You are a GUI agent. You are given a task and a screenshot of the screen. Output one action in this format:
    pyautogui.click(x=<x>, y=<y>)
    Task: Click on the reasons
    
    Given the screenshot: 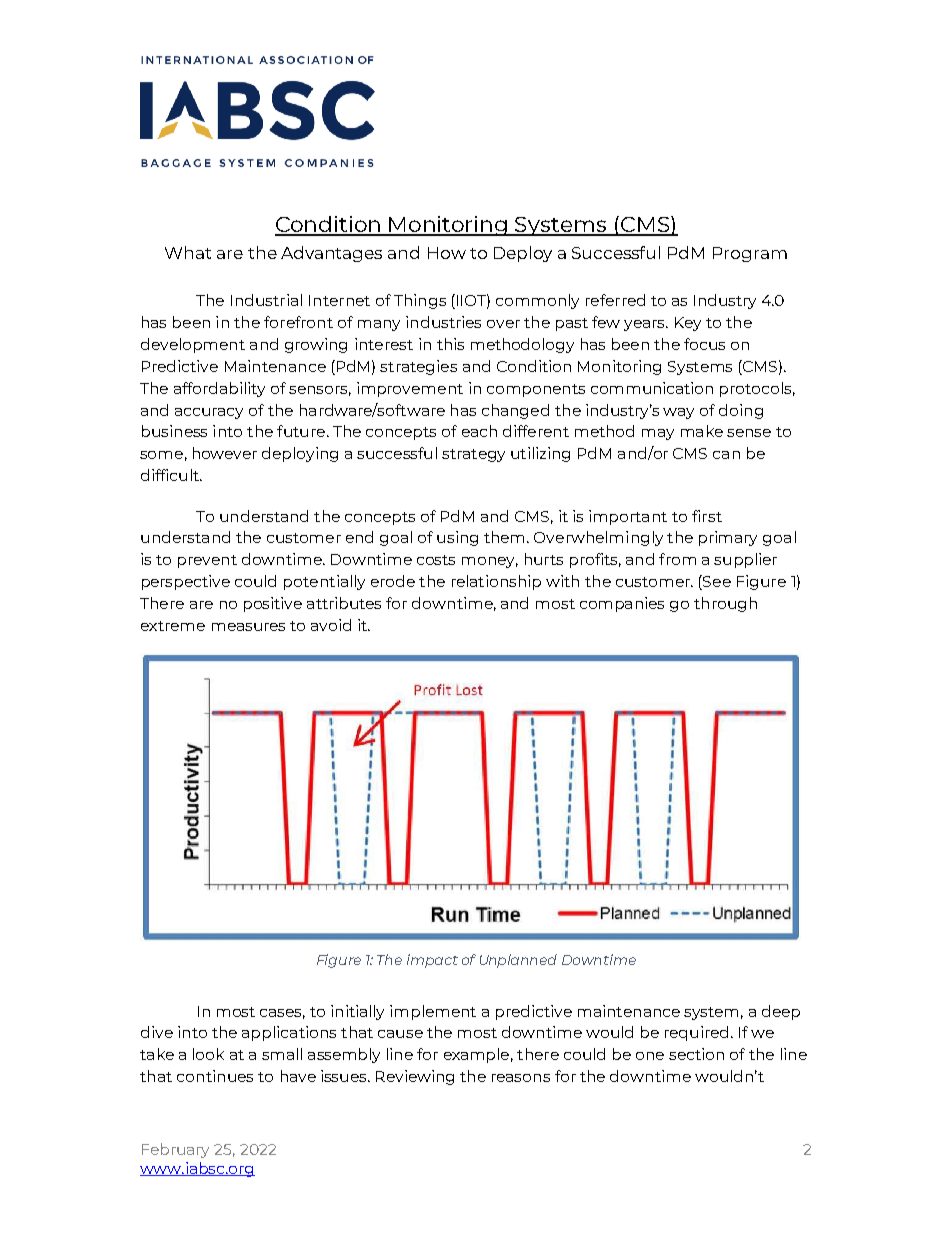 What is the action you would take?
    pyautogui.click(x=521, y=1078)
